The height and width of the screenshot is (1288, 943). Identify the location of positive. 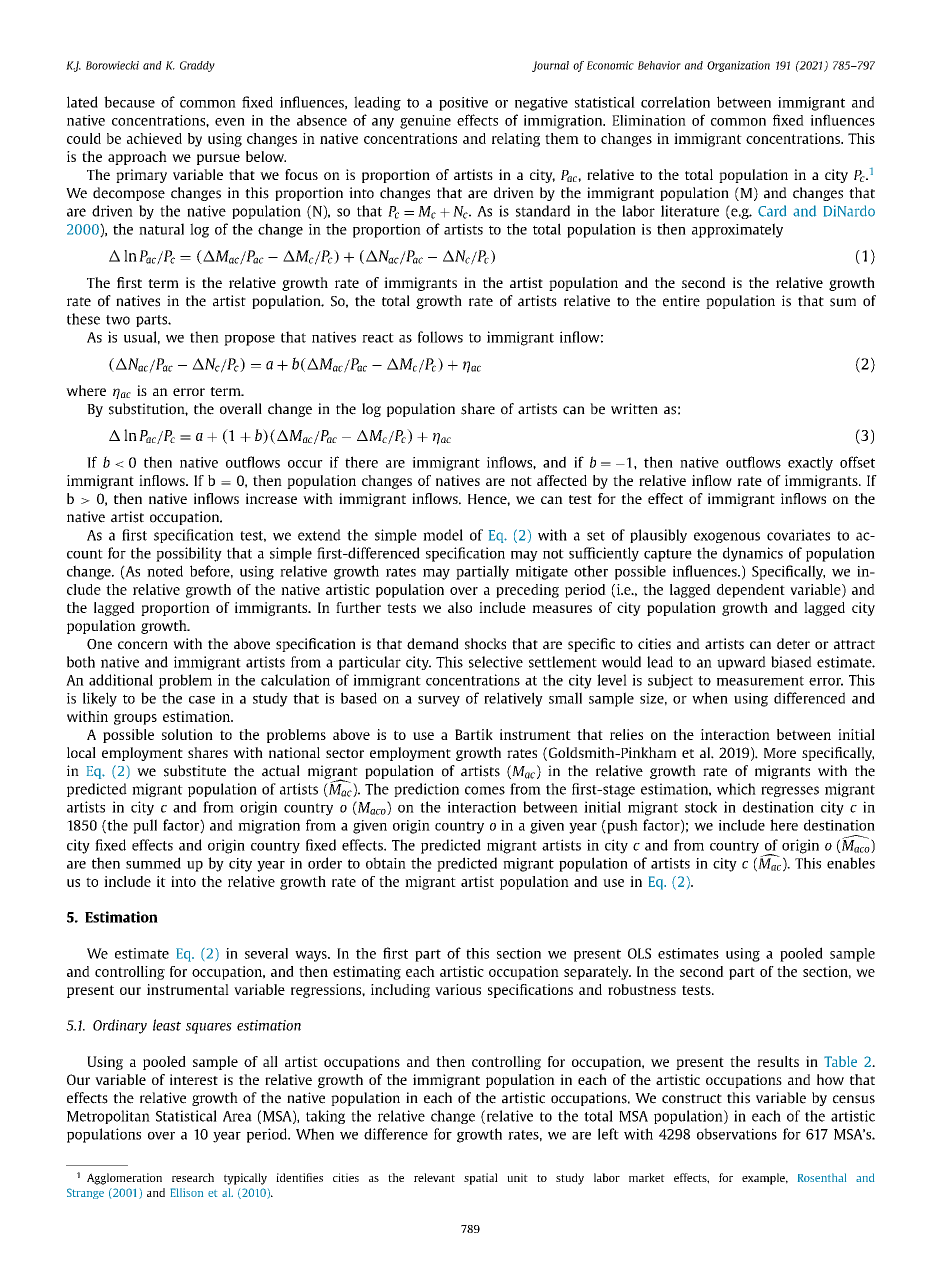
(463, 104).
